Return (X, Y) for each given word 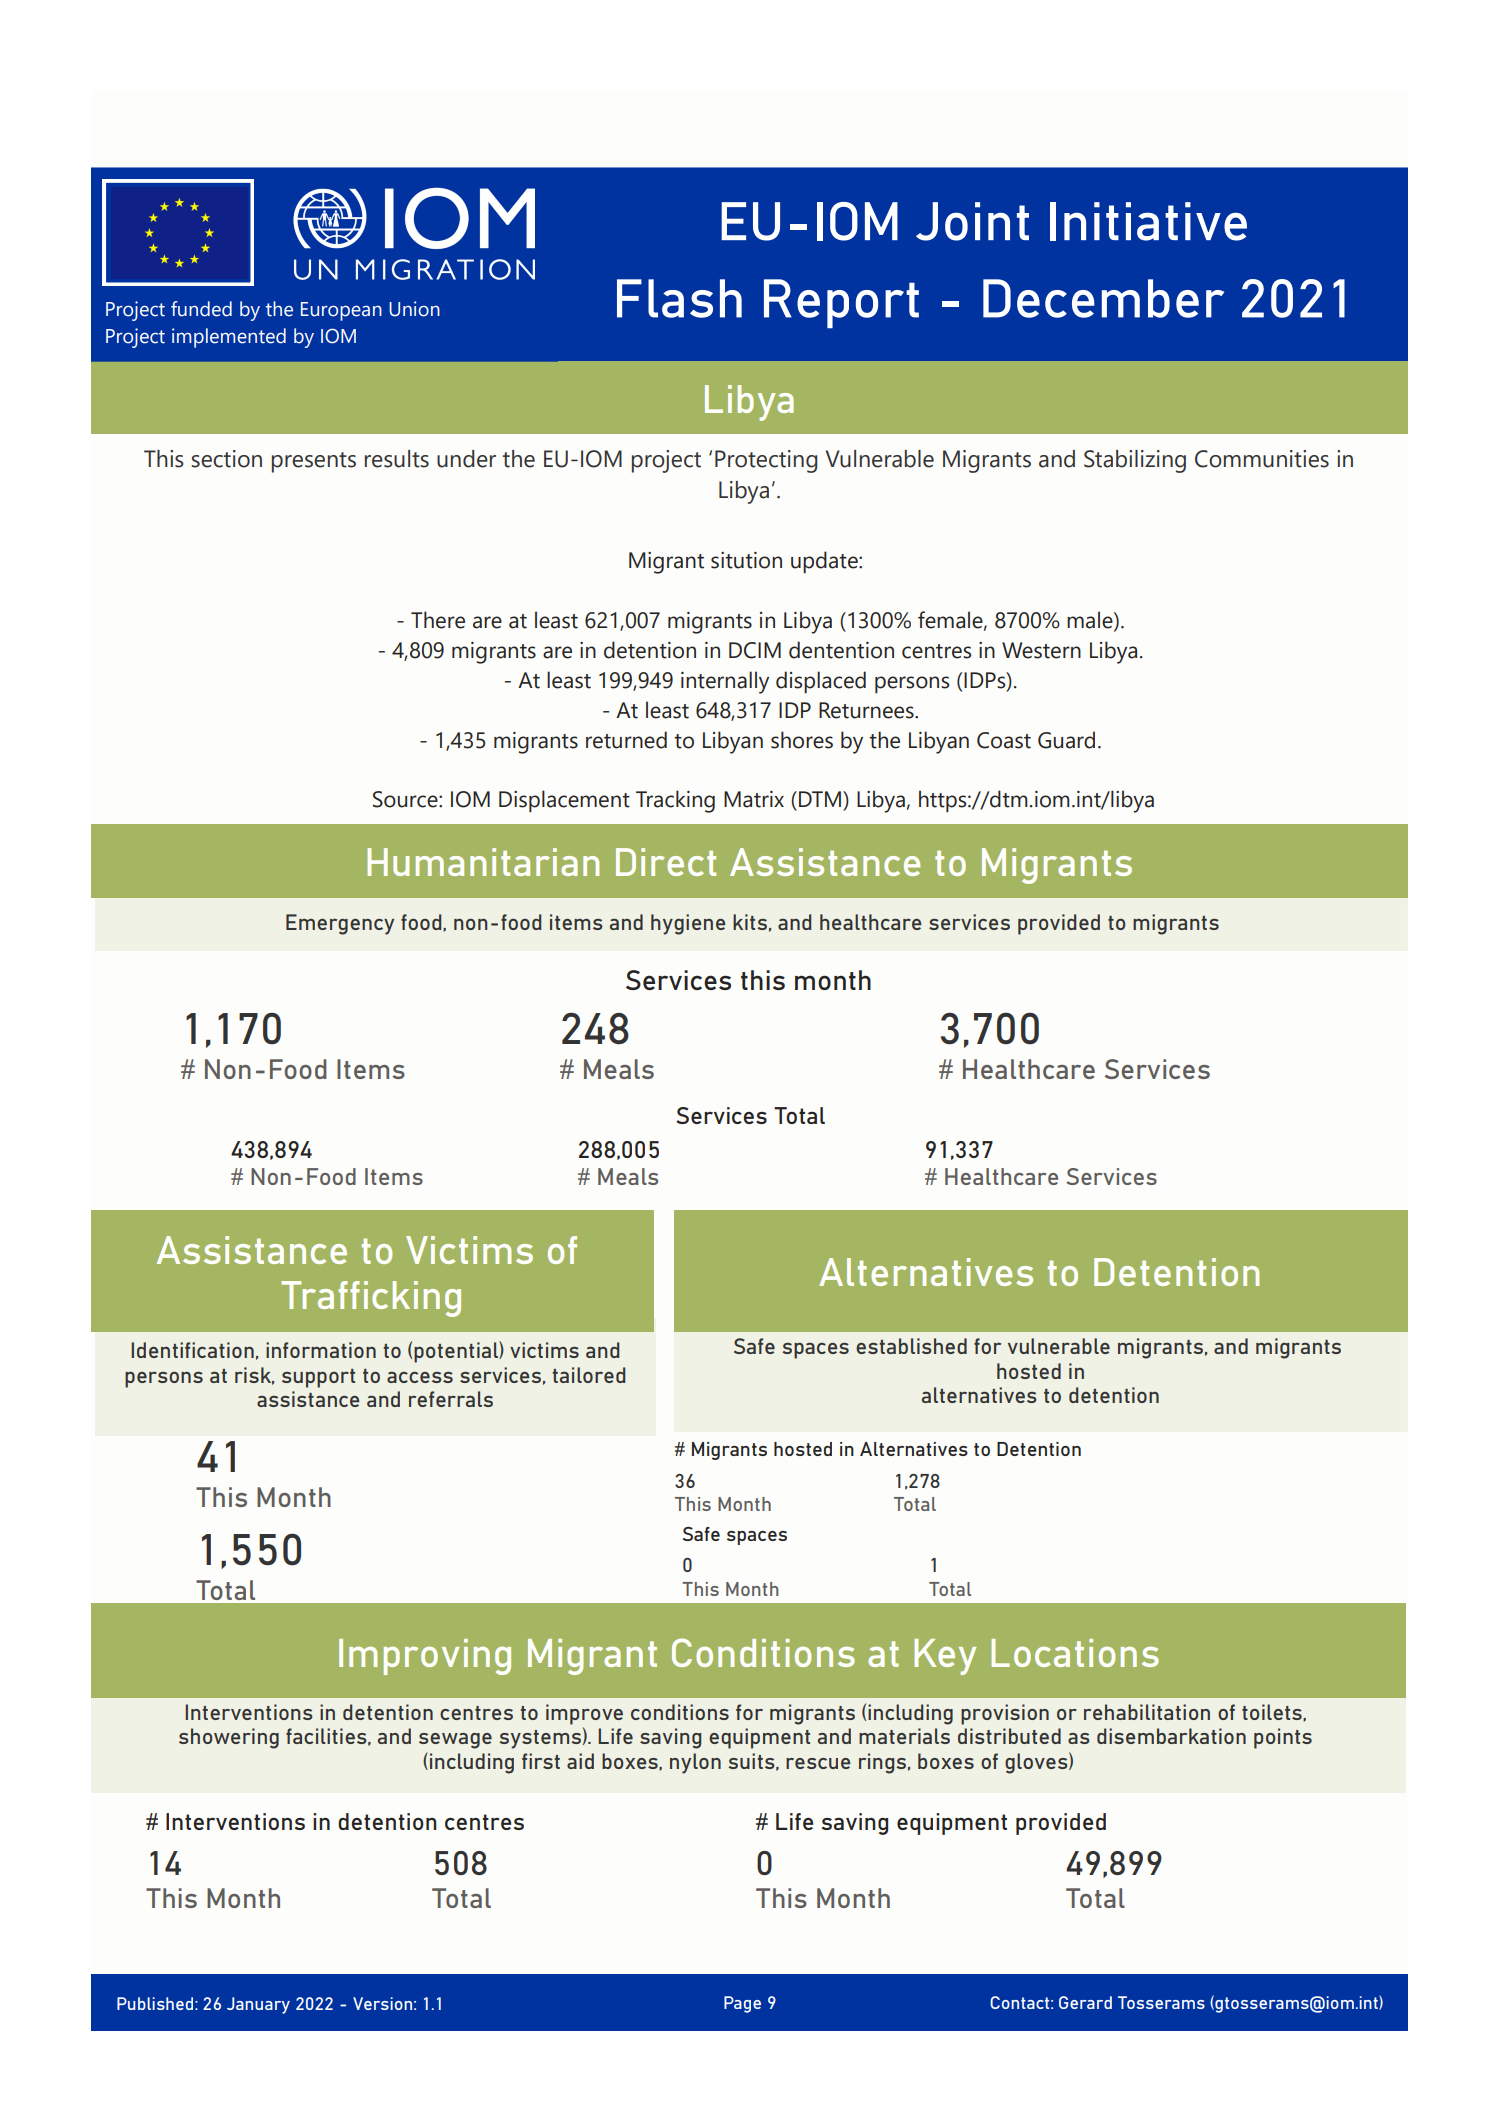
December (1103, 298)
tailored (589, 1375)
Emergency (340, 924)
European (341, 311)
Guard (1066, 740)
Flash (679, 298)
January (258, 2005)
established (911, 1346)
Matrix (754, 799)
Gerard (1085, 2002)
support (318, 1378)
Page (742, 2004)
